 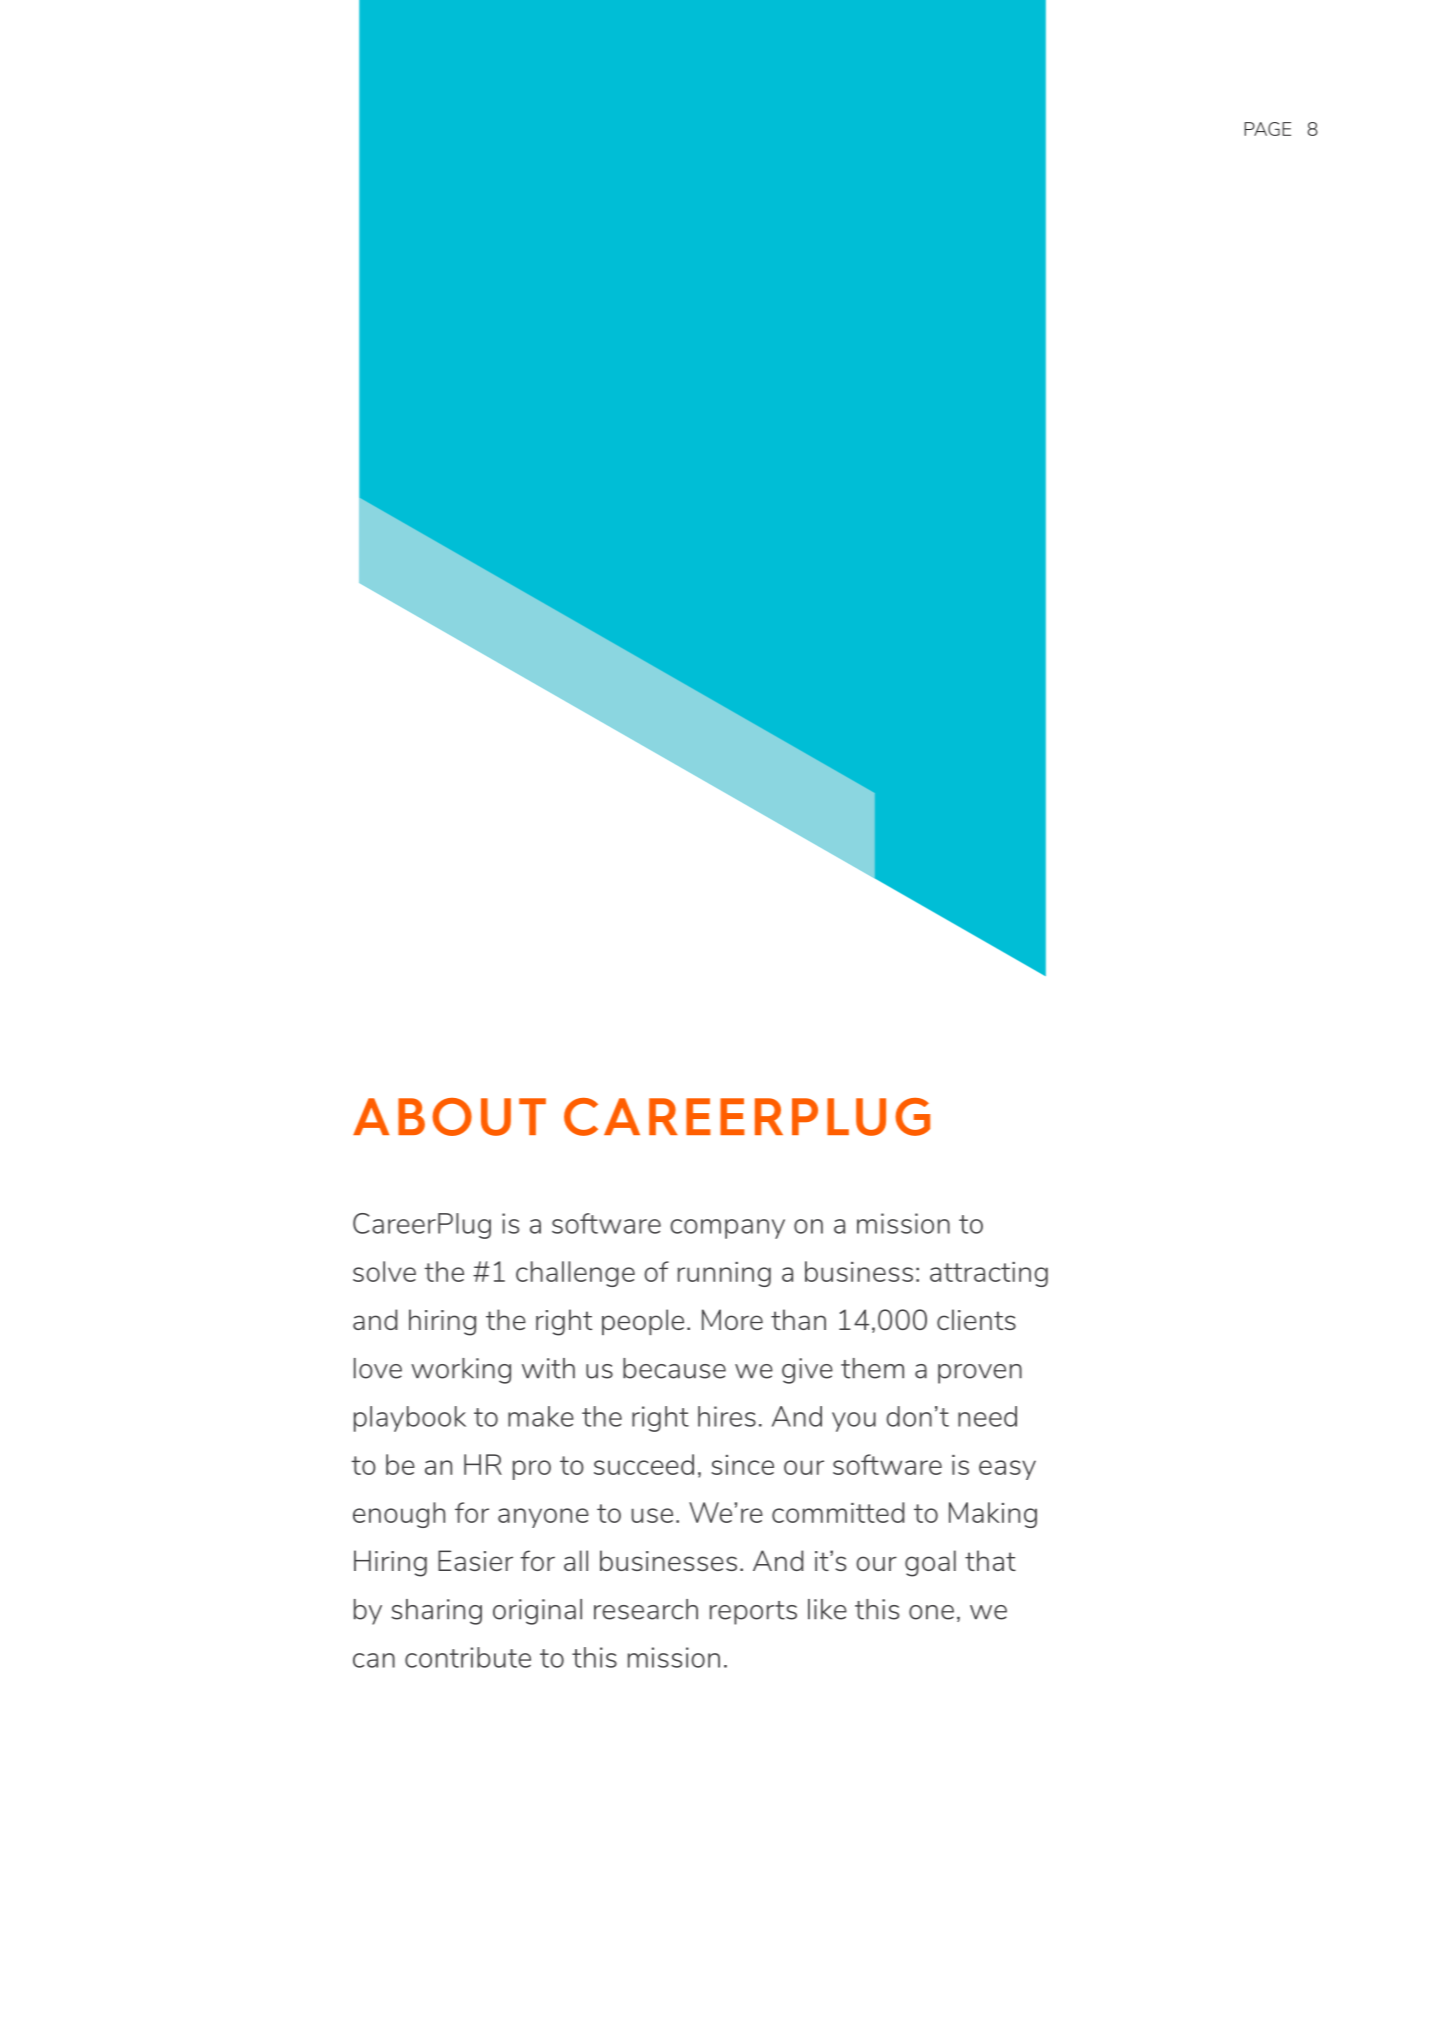 I want to click on clients, so click(x=976, y=1319).
